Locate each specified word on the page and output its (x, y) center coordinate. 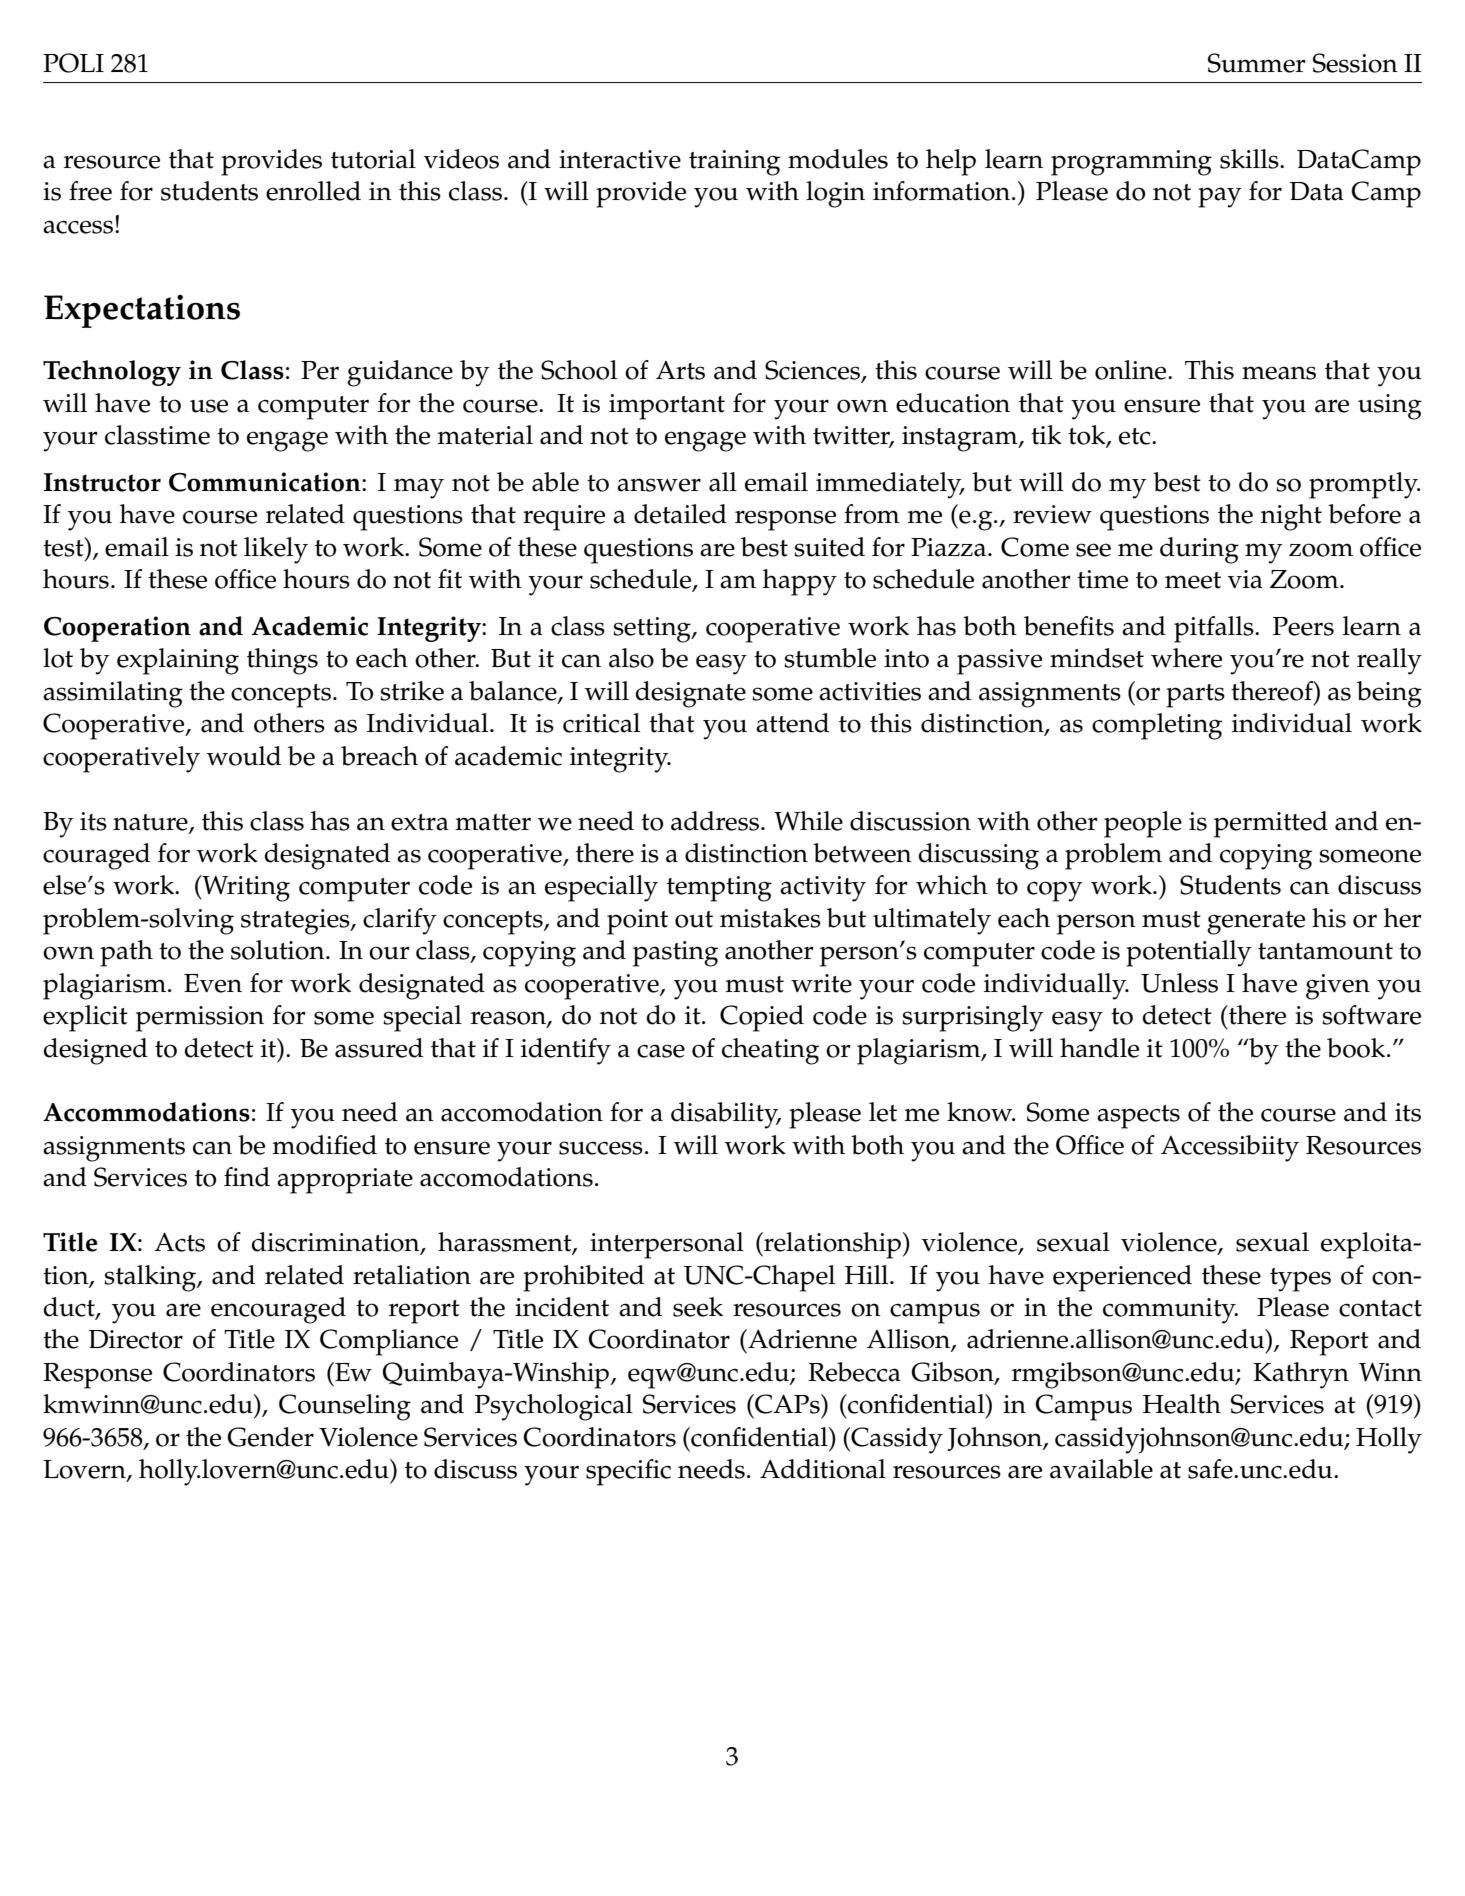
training (734, 163)
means (1279, 373)
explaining (178, 661)
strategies (296, 922)
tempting (719, 889)
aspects (1138, 1117)
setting (653, 630)
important (667, 407)
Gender (271, 1437)
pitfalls (1215, 629)
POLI (73, 63)
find (247, 1177)
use (209, 406)
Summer (1256, 63)
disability (726, 1115)
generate (1256, 923)
